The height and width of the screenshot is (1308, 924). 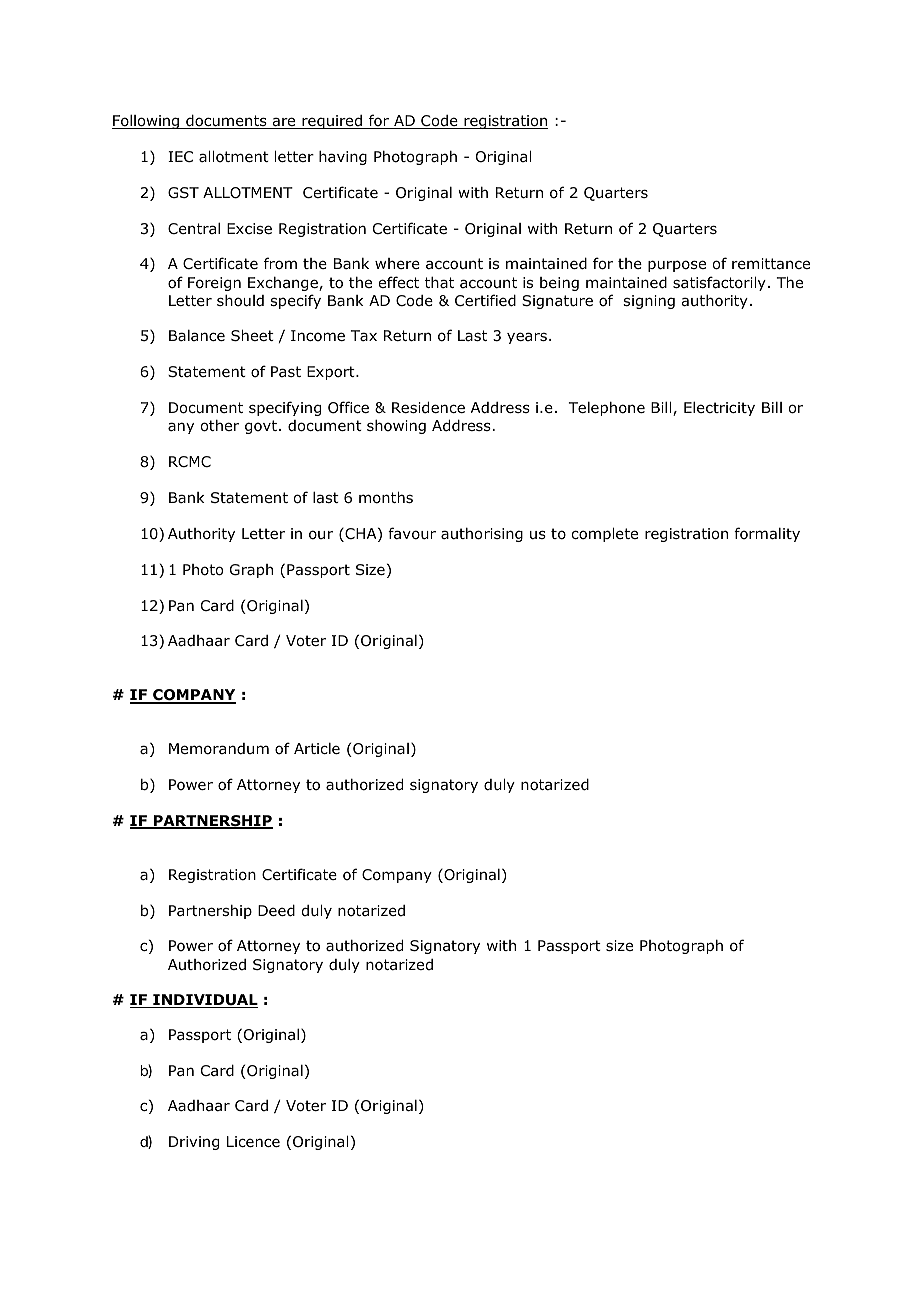 What do you see at coordinates (767, 534) in the screenshot?
I see `formality` at bounding box center [767, 534].
